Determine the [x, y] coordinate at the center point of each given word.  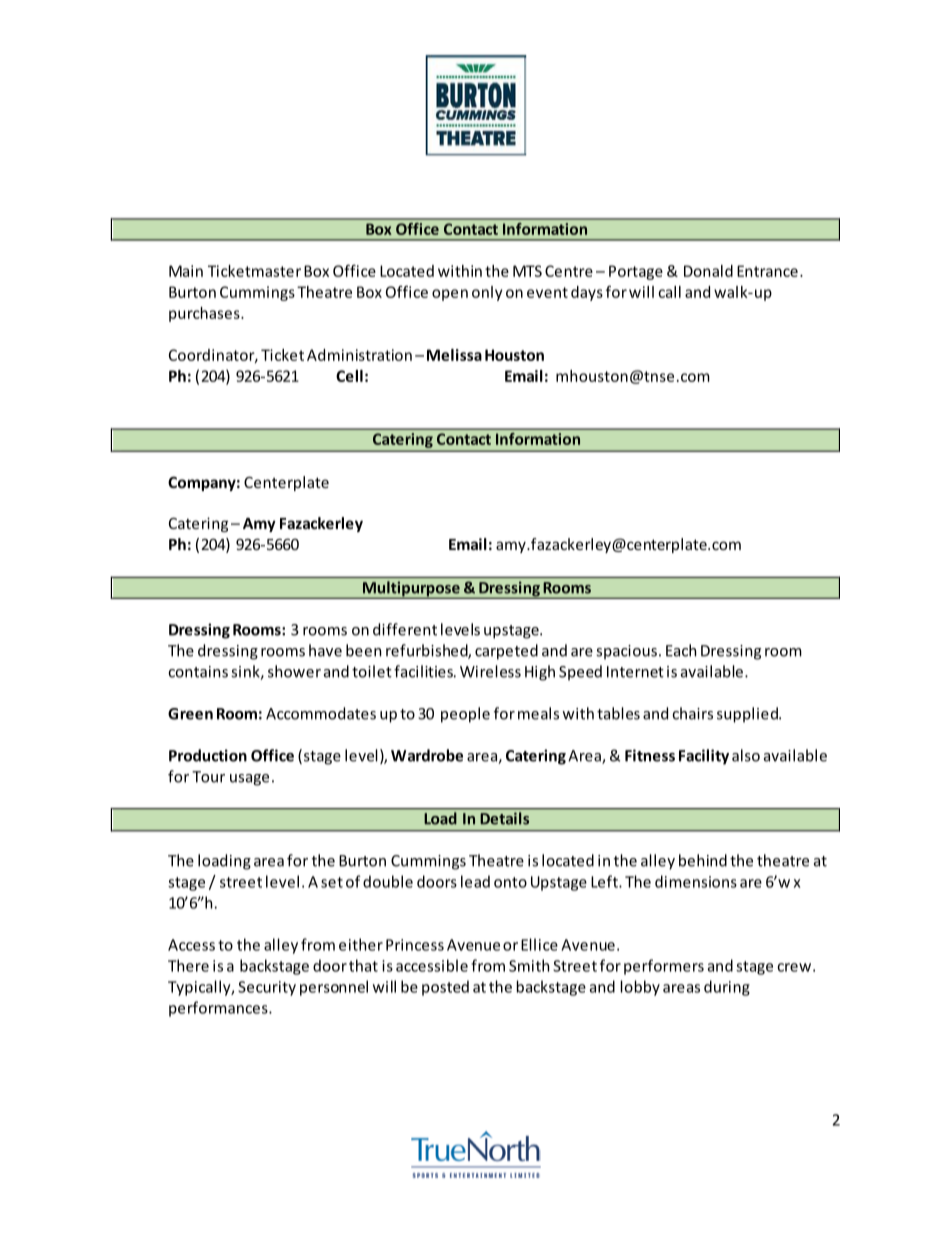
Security [267, 988]
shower [294, 671]
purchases [205, 314]
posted [445, 988]
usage [249, 780]
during [727, 988]
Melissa [454, 355]
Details [505, 818]
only [487, 293]
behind [703, 860]
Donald [708, 271]
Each [681, 650]
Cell [349, 376]
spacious [626, 652]
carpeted [506, 652]
